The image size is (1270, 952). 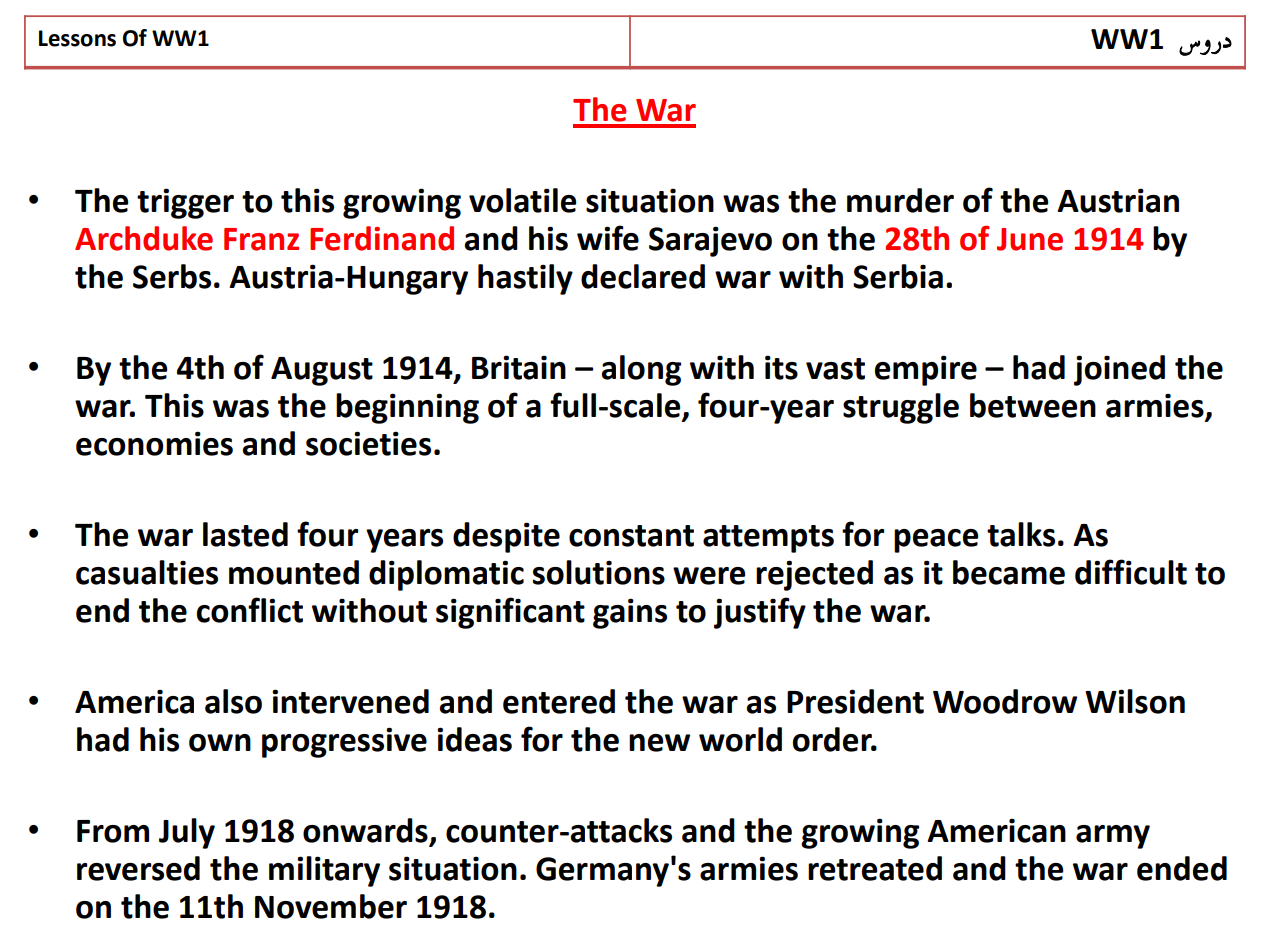 I want to click on reversed, so click(x=138, y=868).
